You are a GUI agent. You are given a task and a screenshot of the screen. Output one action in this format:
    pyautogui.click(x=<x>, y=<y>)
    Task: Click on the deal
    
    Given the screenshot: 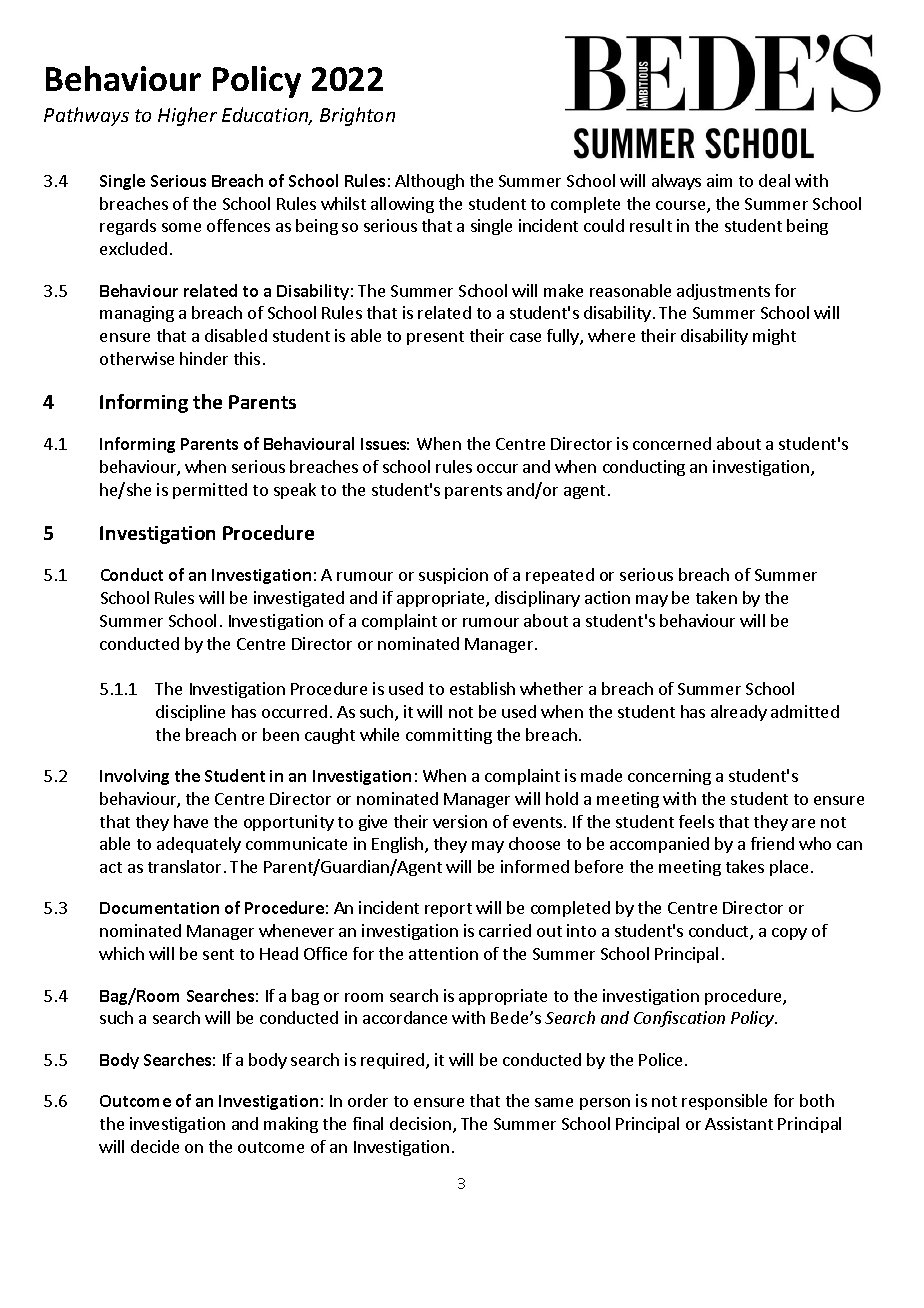 What is the action you would take?
    pyautogui.click(x=774, y=180)
